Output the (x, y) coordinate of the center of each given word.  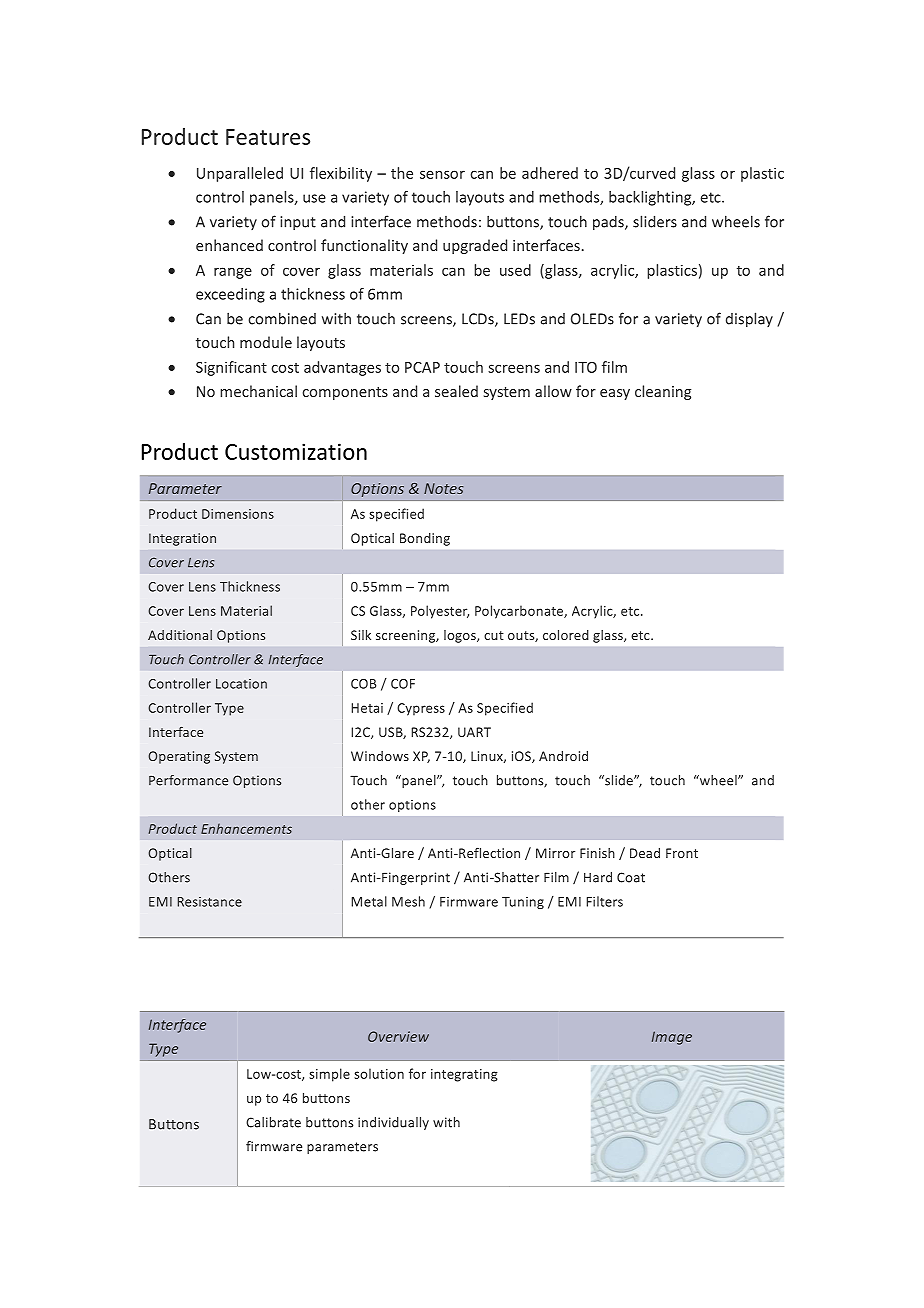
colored (566, 635)
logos (461, 636)
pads (609, 223)
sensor (442, 174)
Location (241, 684)
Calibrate (273, 1122)
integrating (464, 1075)
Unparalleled (240, 174)
